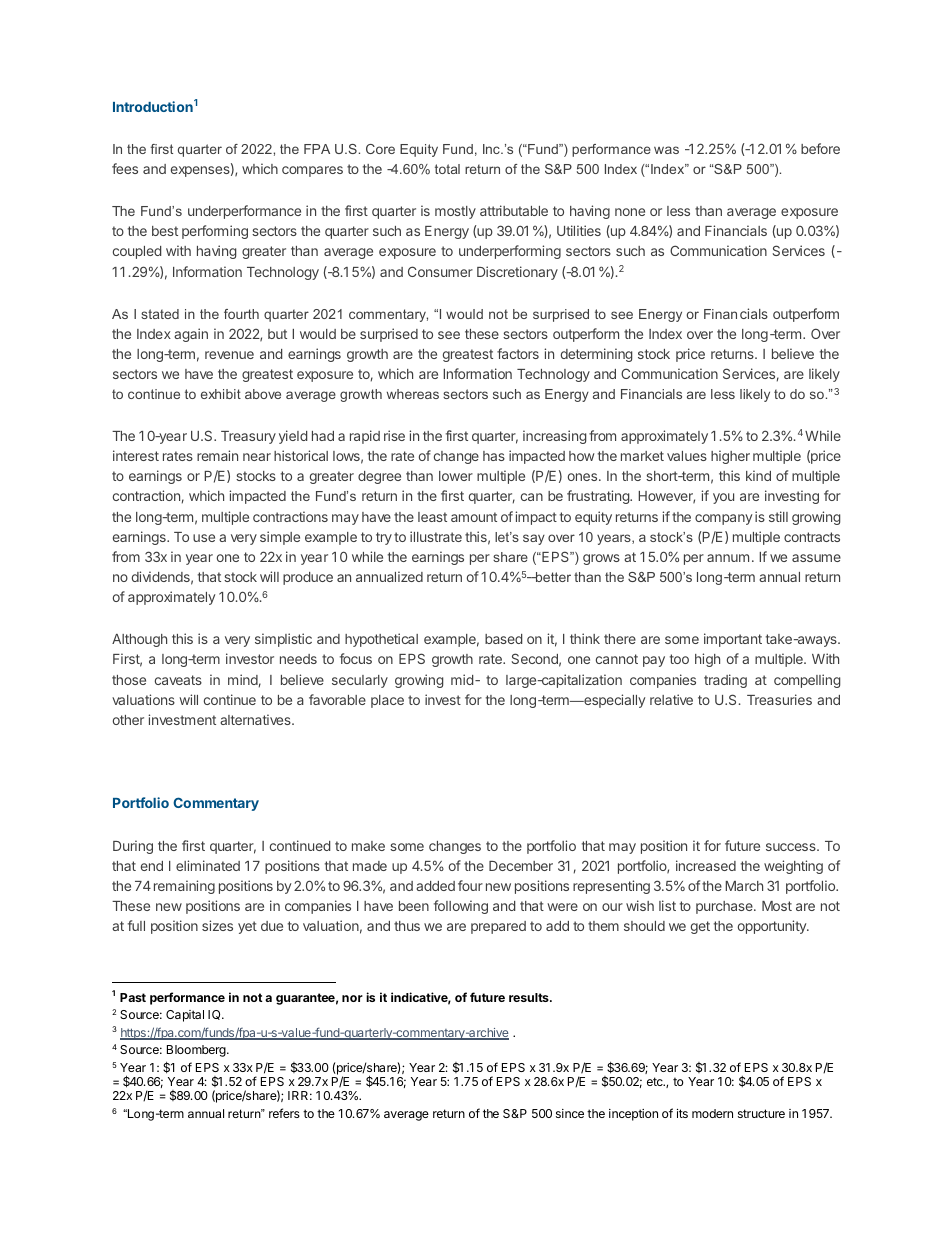  What do you see at coordinates (761, 1113) in the image?
I see `structure` at bounding box center [761, 1113].
